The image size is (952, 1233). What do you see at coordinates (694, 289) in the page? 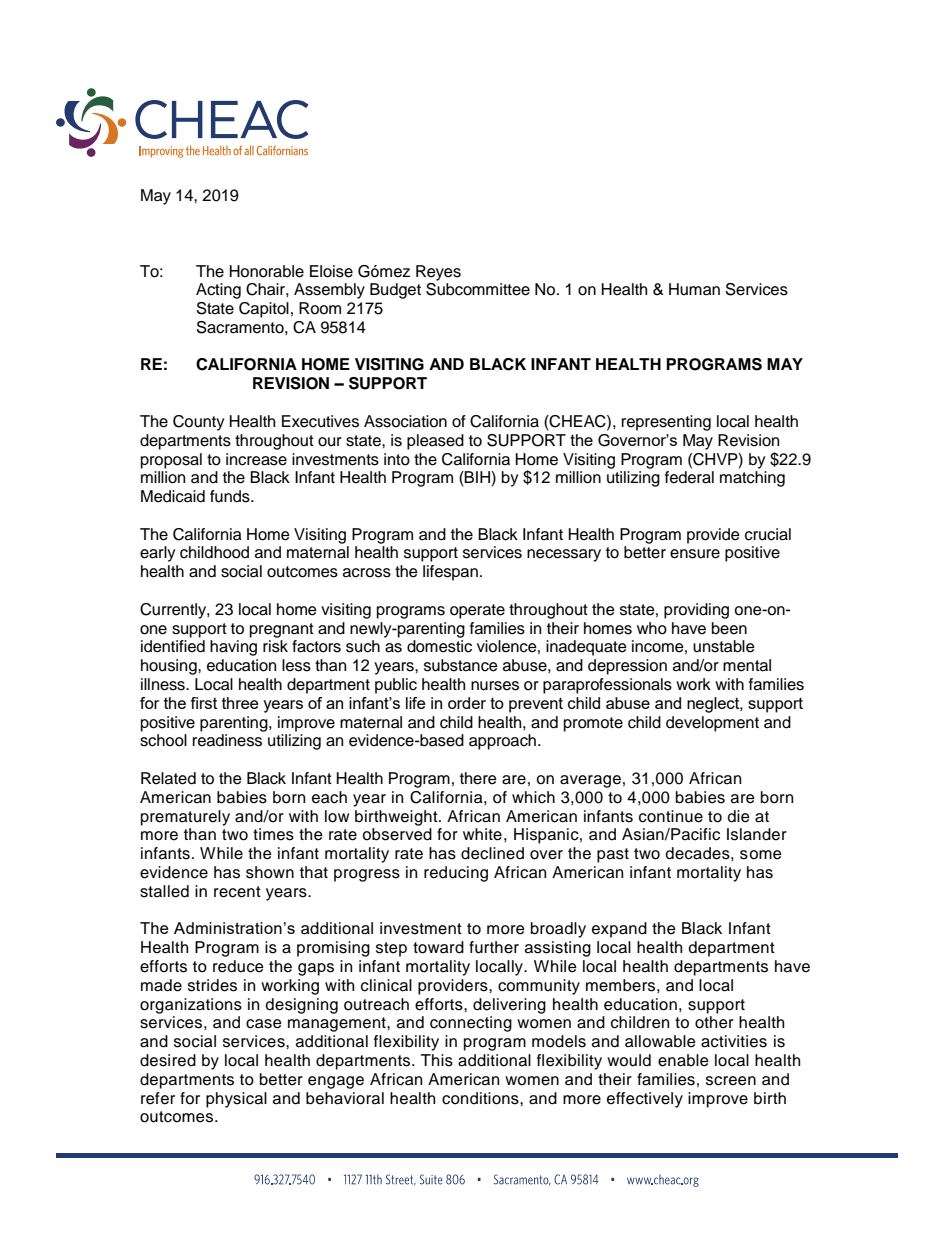
I see `Human` at bounding box center [694, 289].
